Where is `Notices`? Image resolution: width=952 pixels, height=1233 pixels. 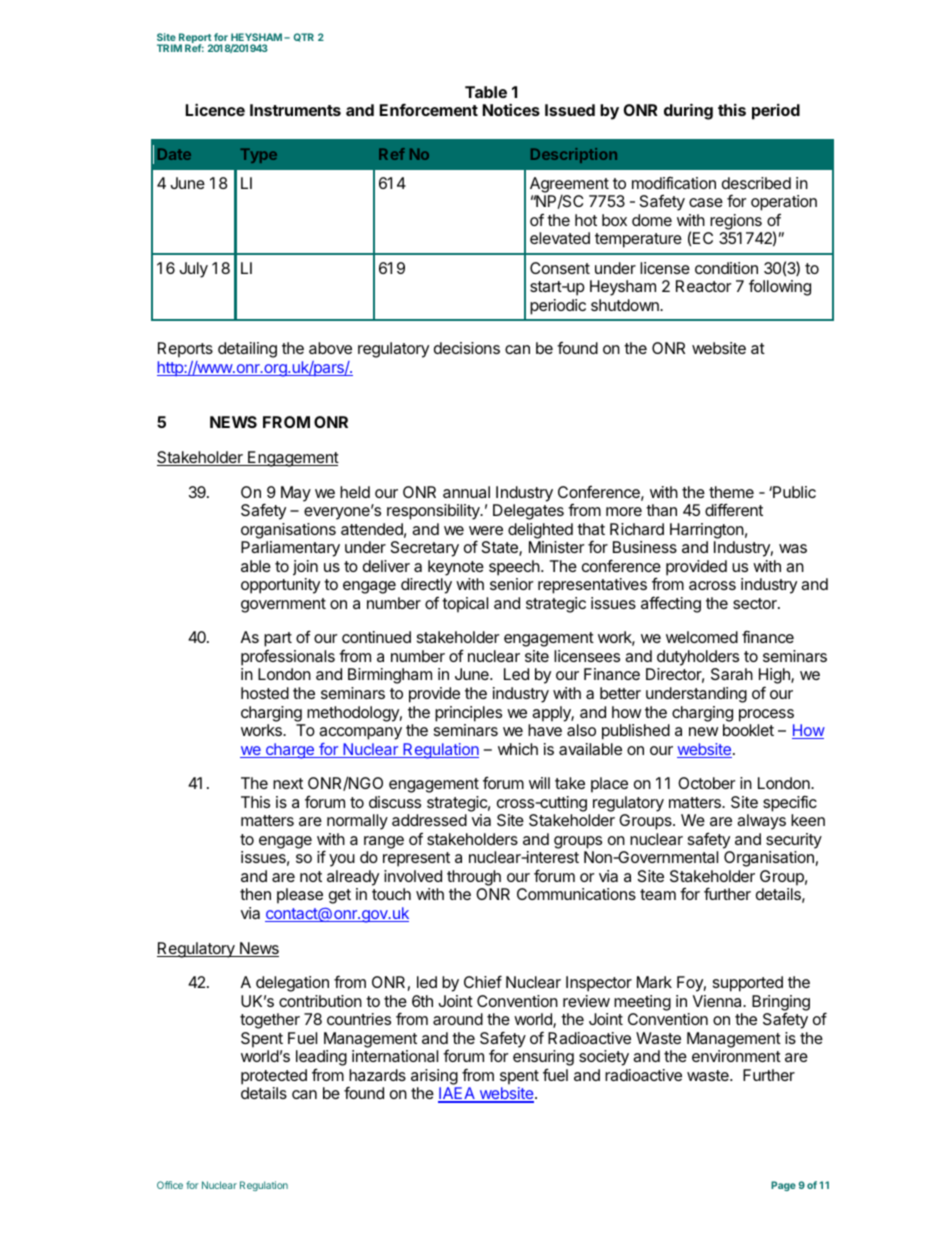 Notices is located at coordinates (511, 109).
